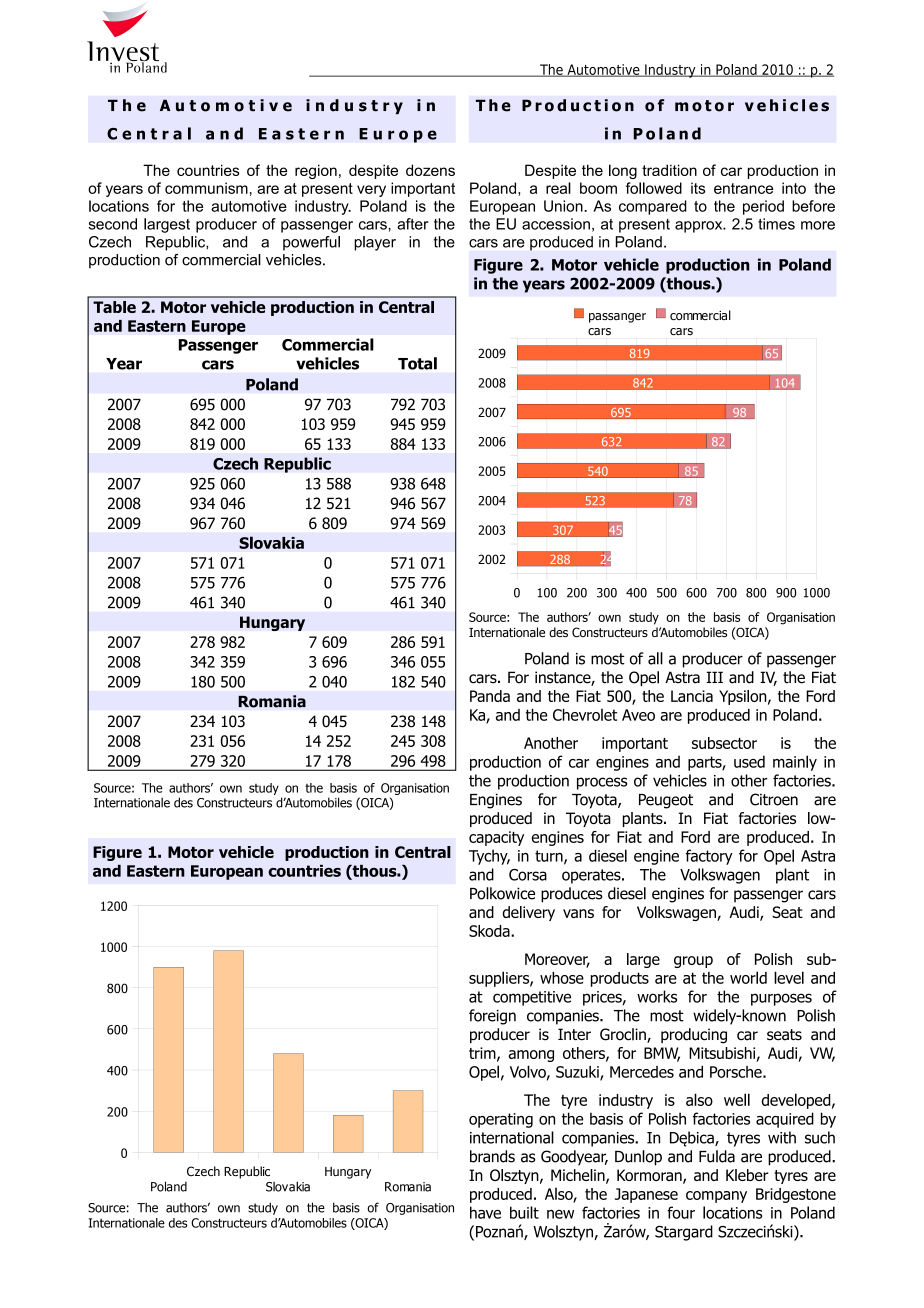  Describe the element at coordinates (693, 962) in the image. I see `group` at that location.
